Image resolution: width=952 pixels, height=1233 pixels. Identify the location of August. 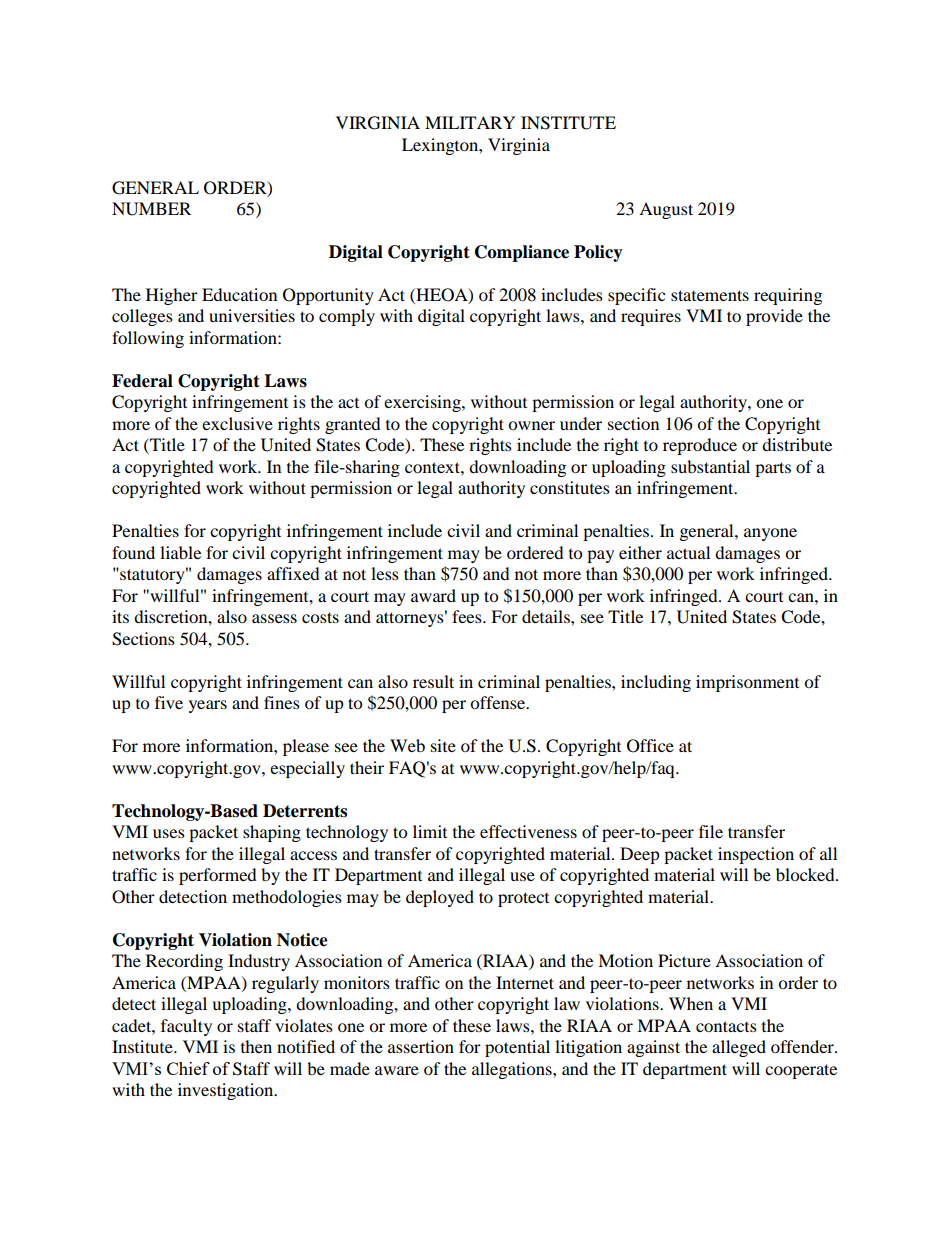
(666, 210).
